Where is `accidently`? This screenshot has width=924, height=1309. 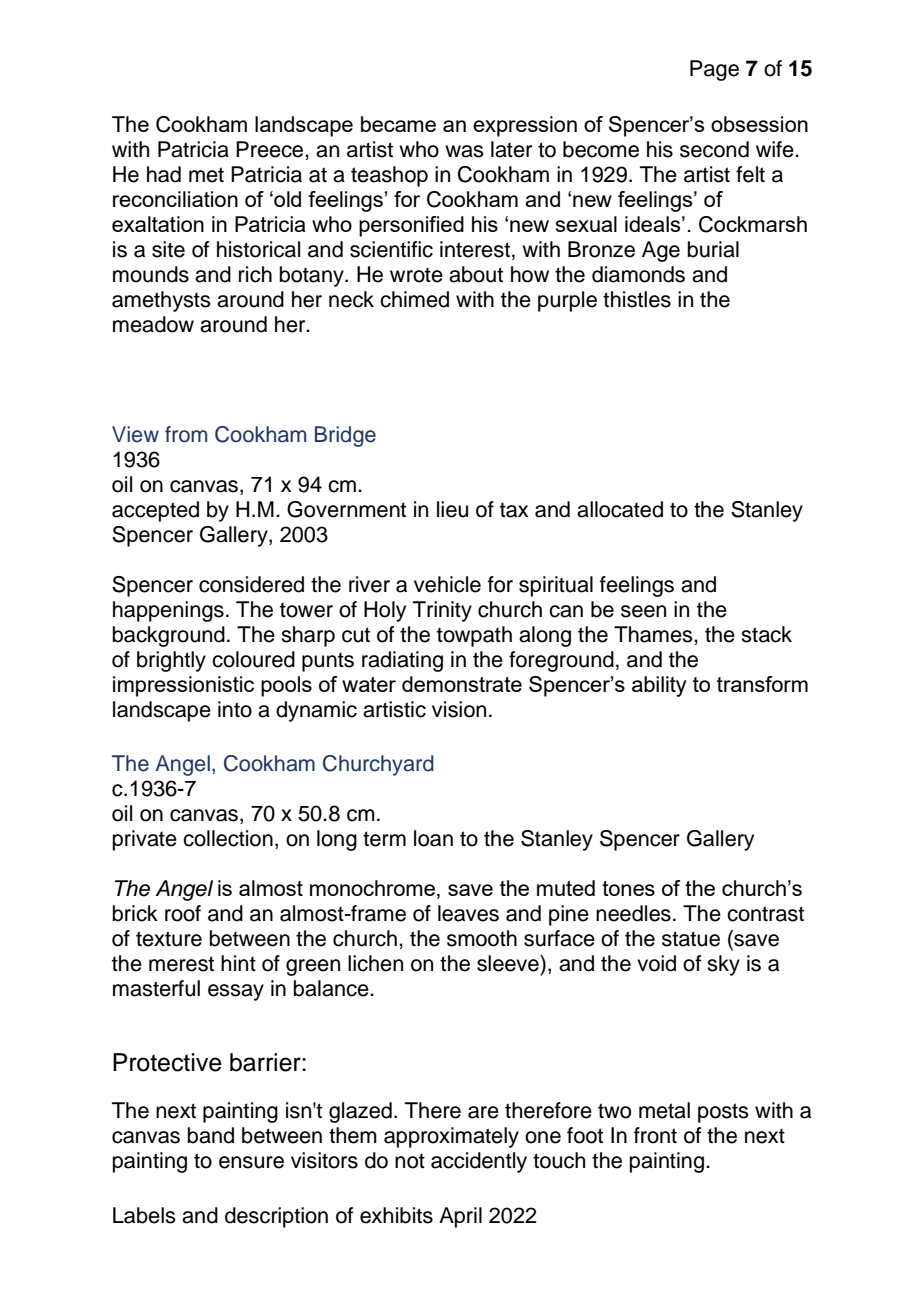 accidently is located at coordinates (479, 1162).
